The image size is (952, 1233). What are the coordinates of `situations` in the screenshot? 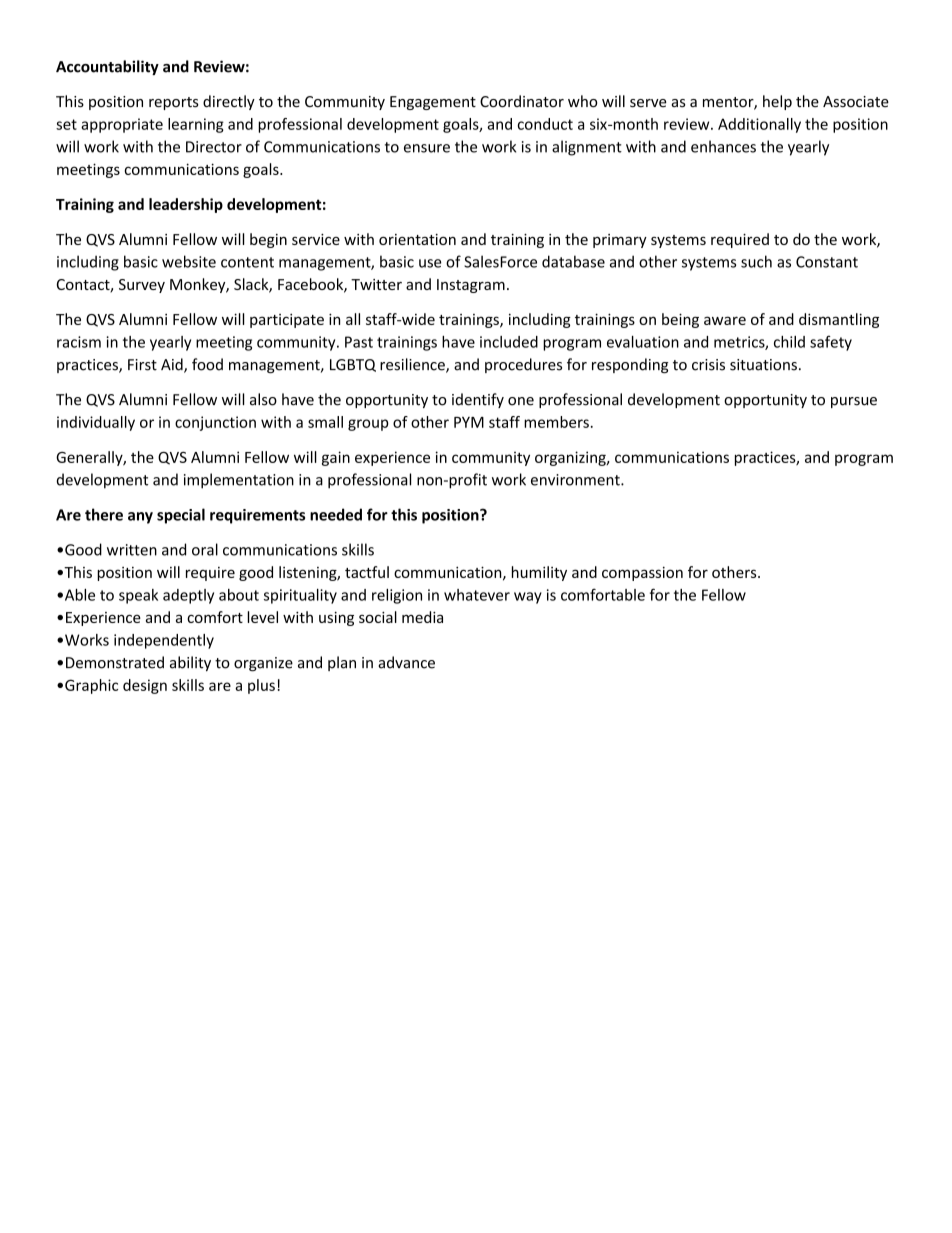 It's located at (763, 365).
